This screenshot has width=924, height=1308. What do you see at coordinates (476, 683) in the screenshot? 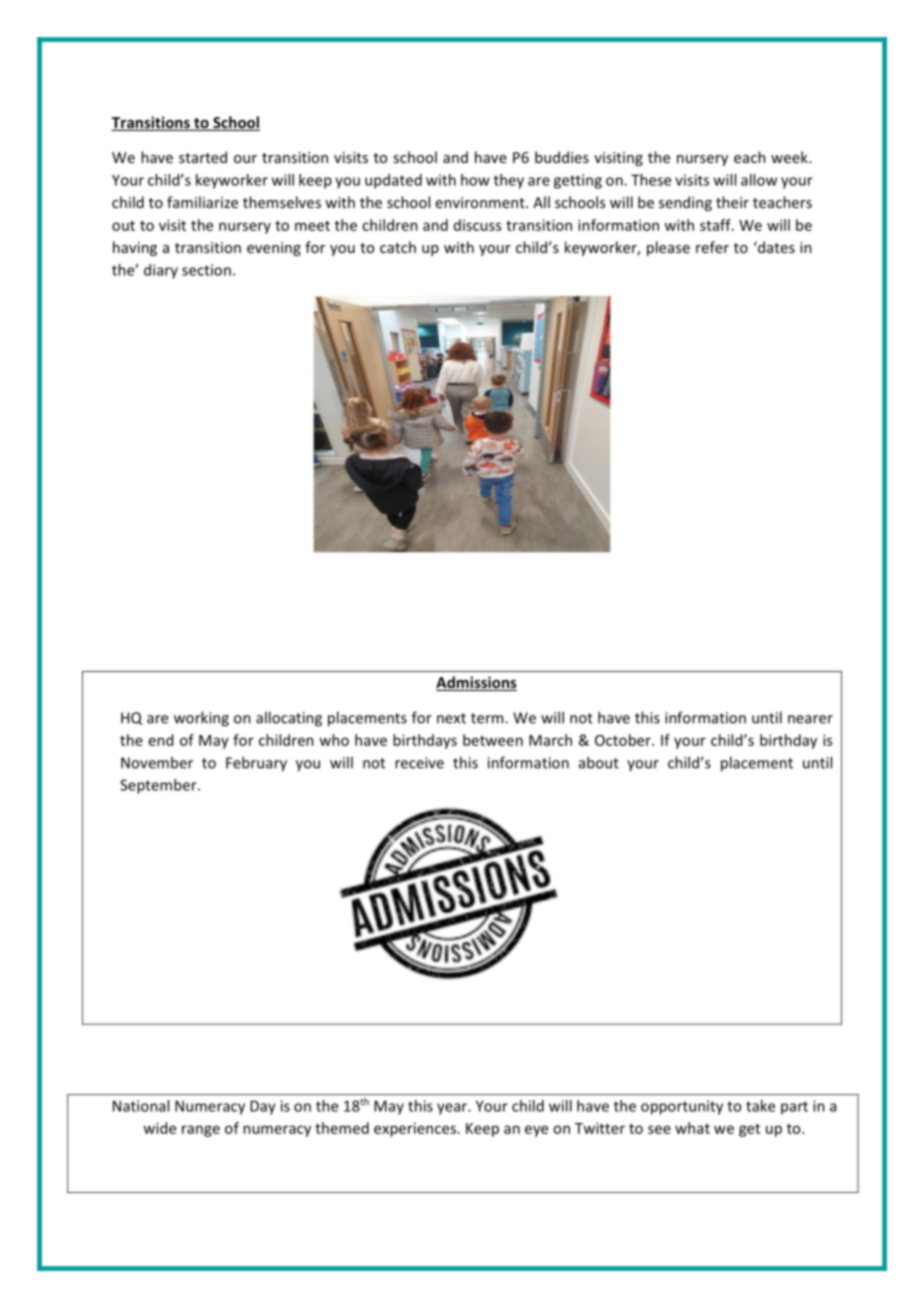
I see `Admissions` at bounding box center [476, 683].
